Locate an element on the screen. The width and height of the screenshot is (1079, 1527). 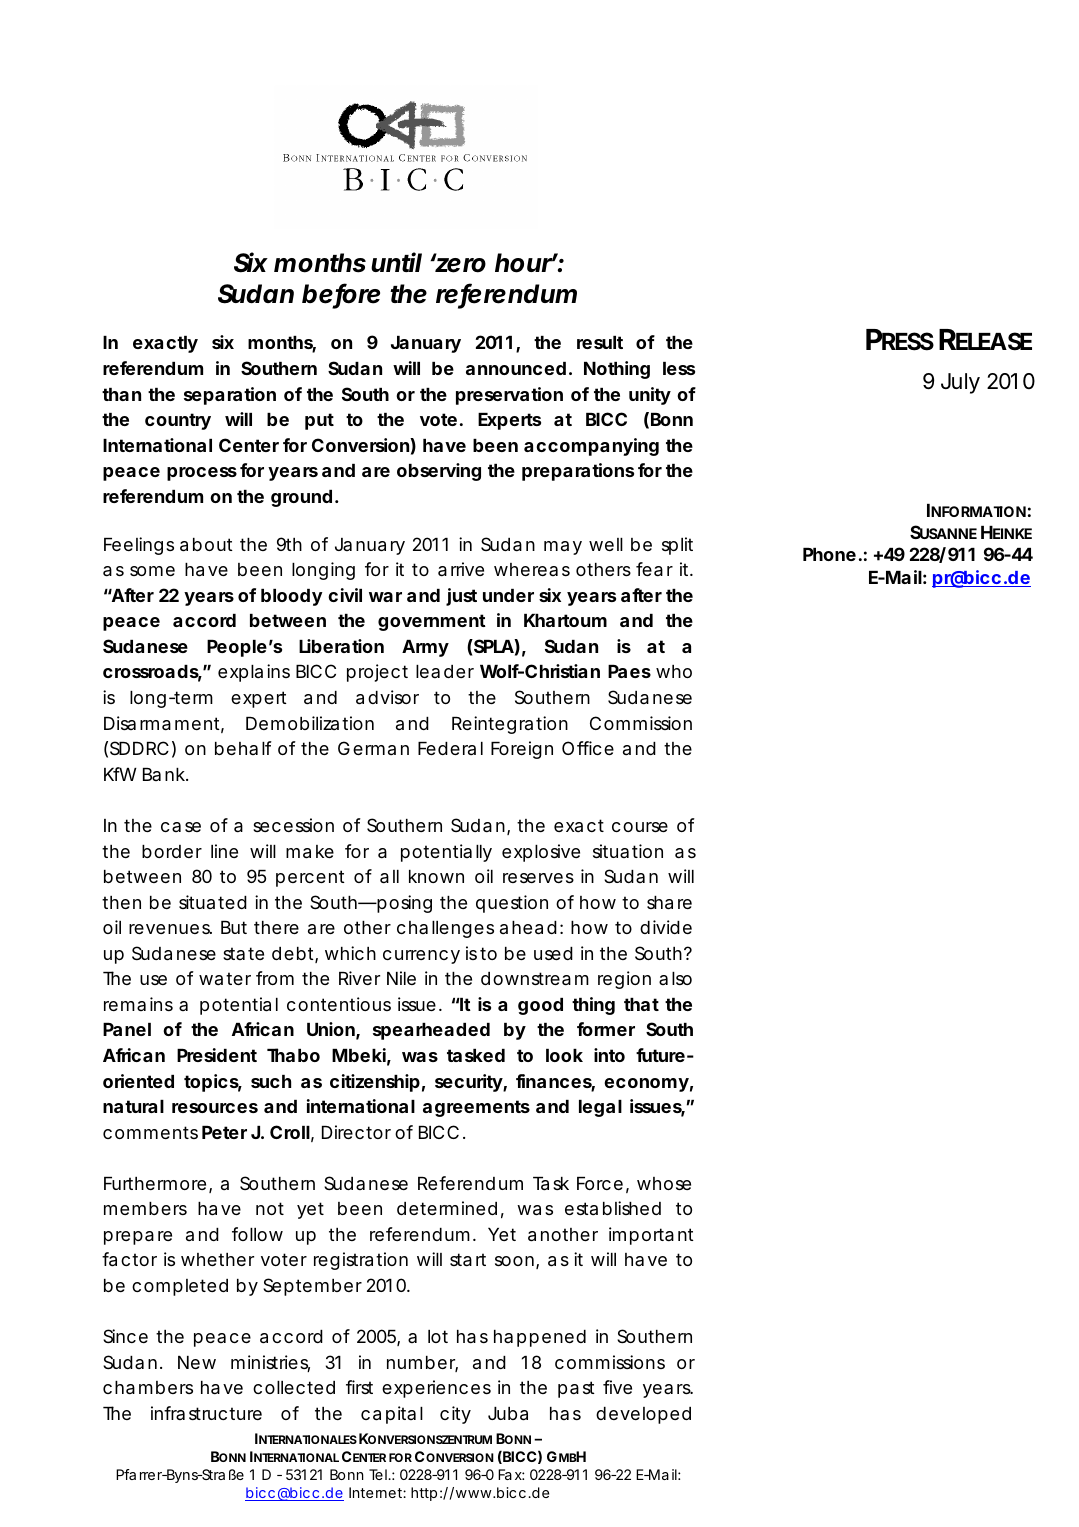
share is located at coordinates (669, 903).
